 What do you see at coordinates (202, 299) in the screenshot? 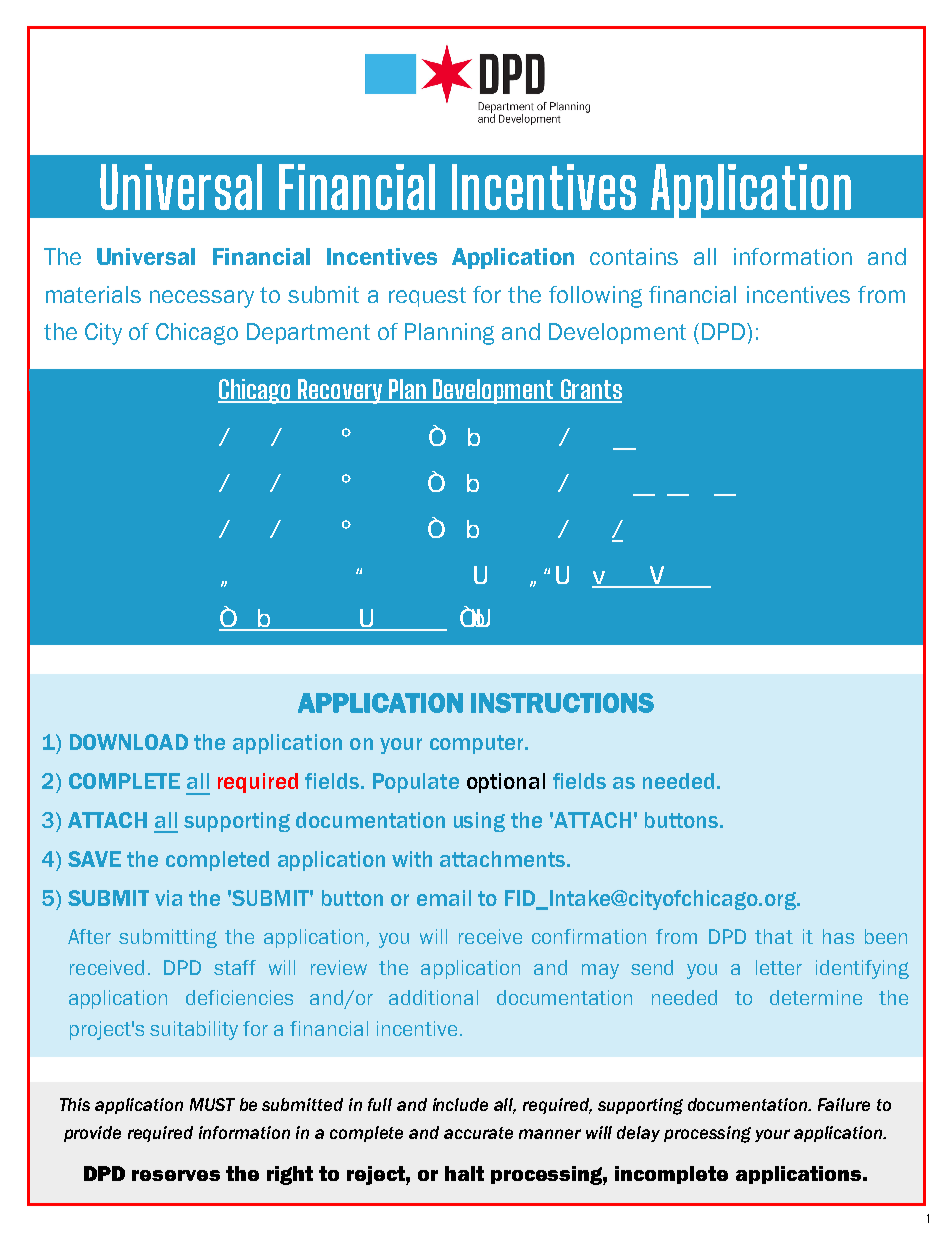
I see `necessary` at bounding box center [202, 299].
